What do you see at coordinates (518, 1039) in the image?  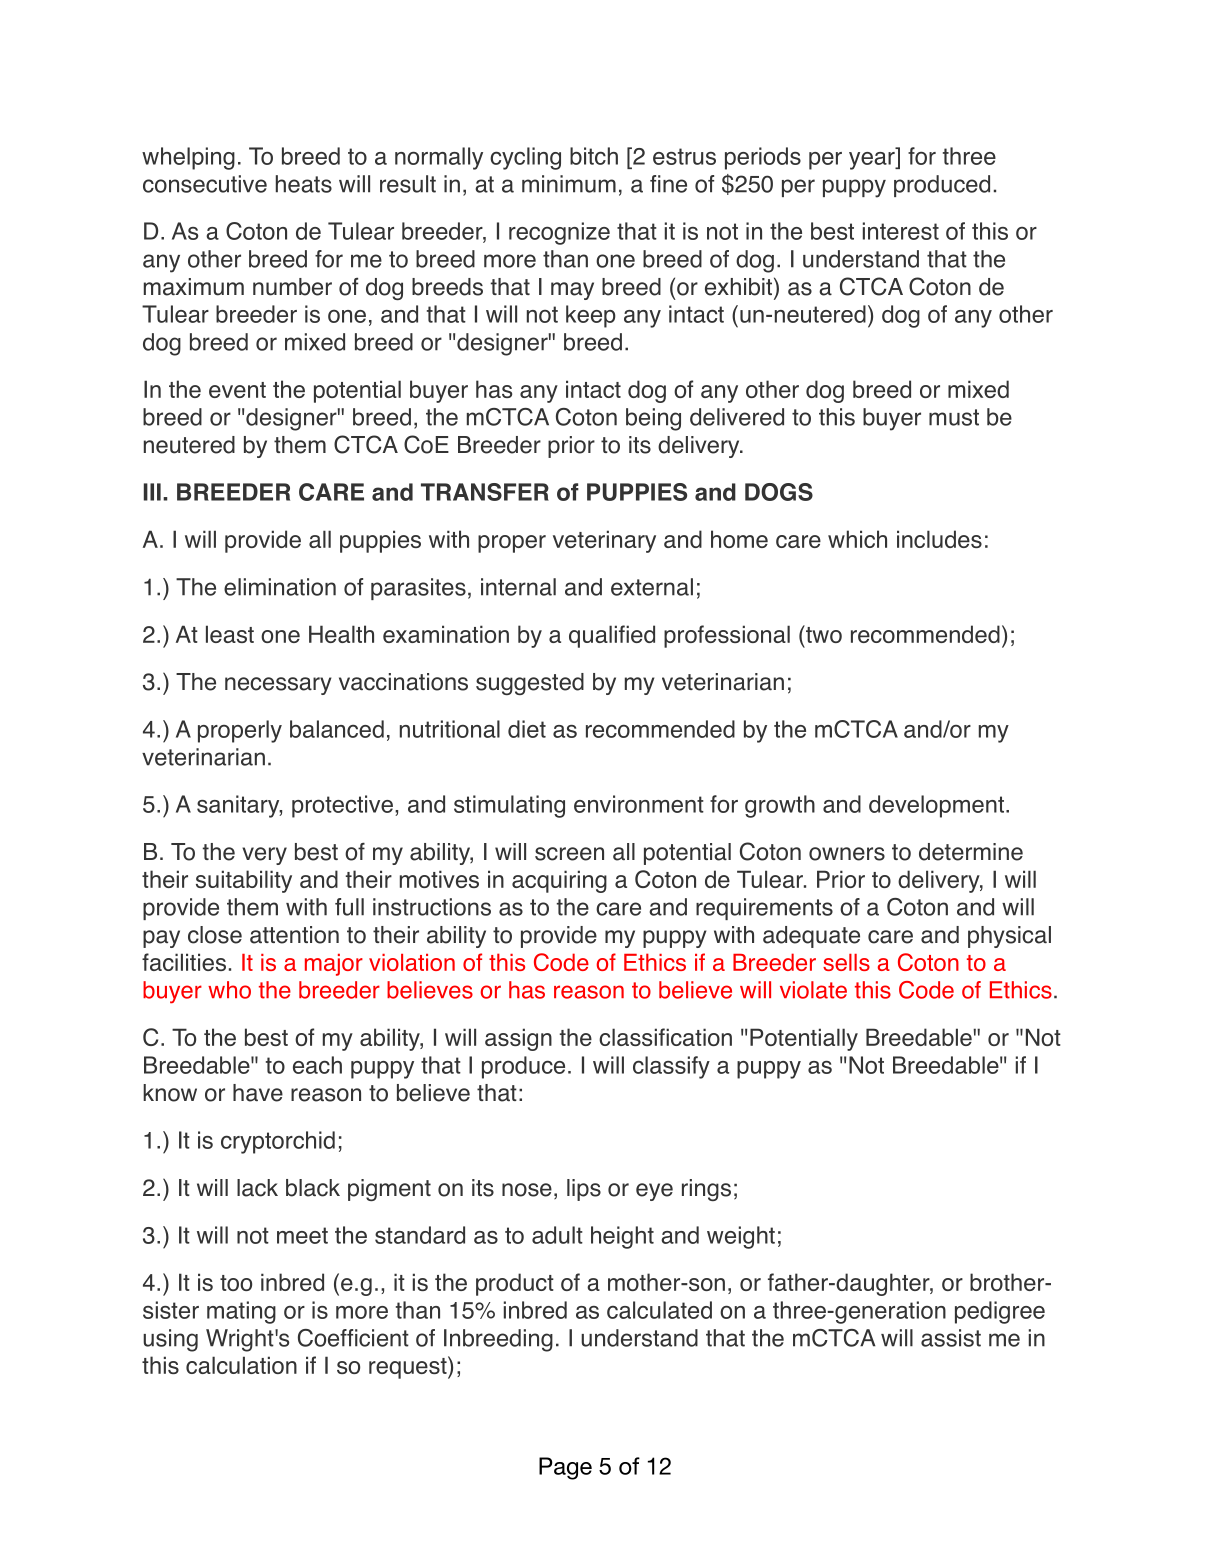 I see `assign` at bounding box center [518, 1039].
